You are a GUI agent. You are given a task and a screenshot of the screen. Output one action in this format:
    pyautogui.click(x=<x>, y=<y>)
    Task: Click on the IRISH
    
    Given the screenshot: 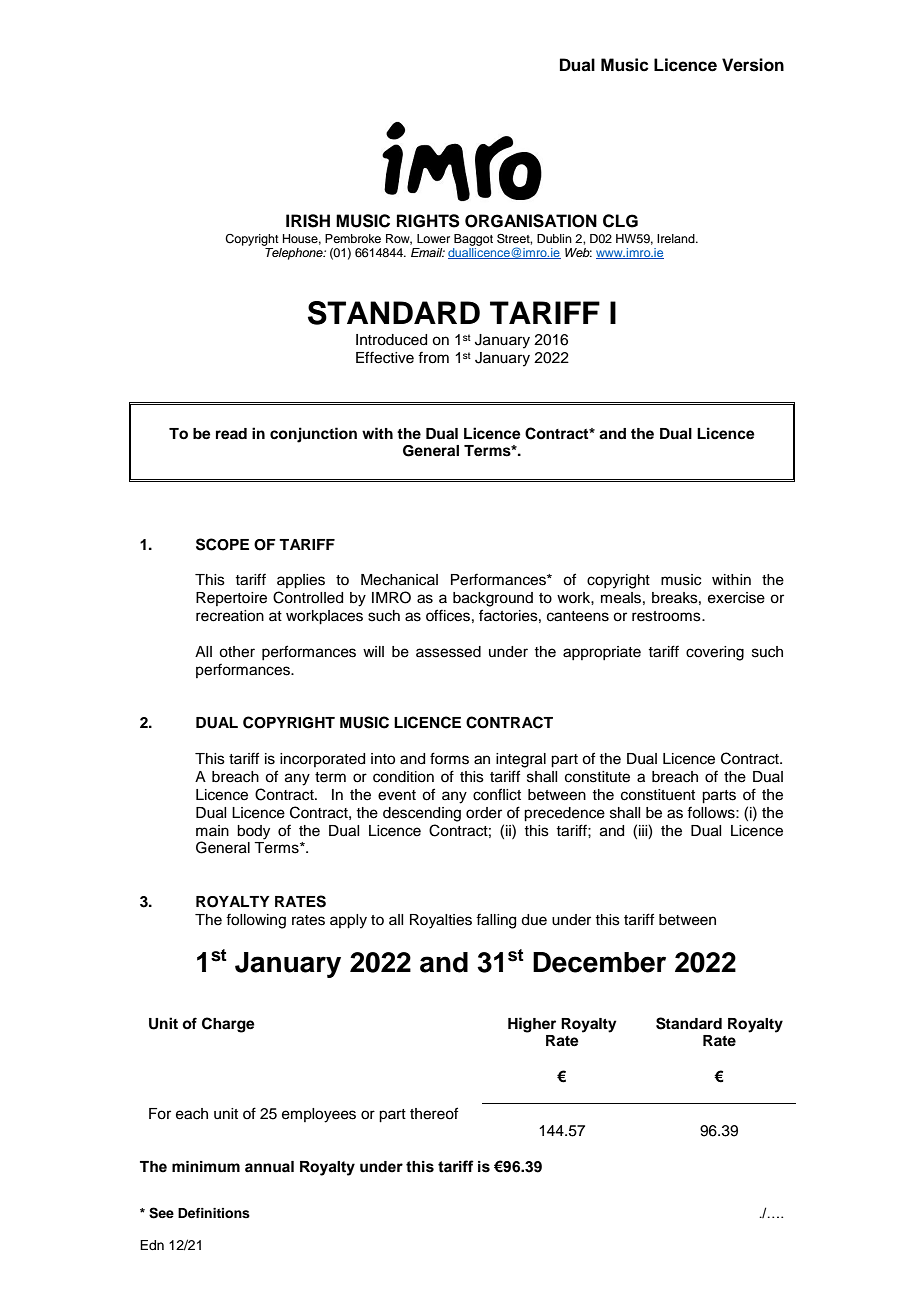 What is the action you would take?
    pyautogui.click(x=308, y=221)
